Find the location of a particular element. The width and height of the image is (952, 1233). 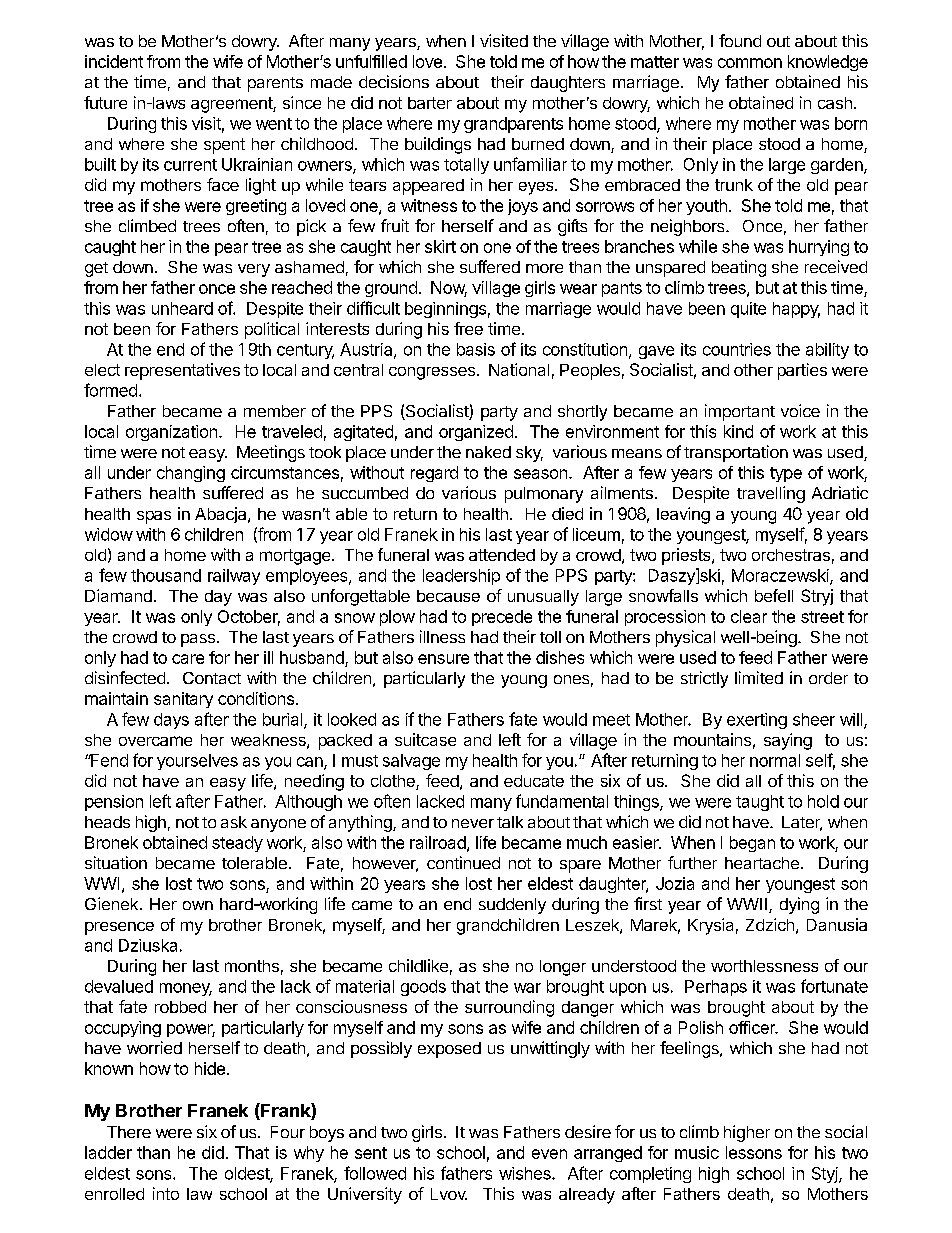

wishes is located at coordinates (526, 1173).
